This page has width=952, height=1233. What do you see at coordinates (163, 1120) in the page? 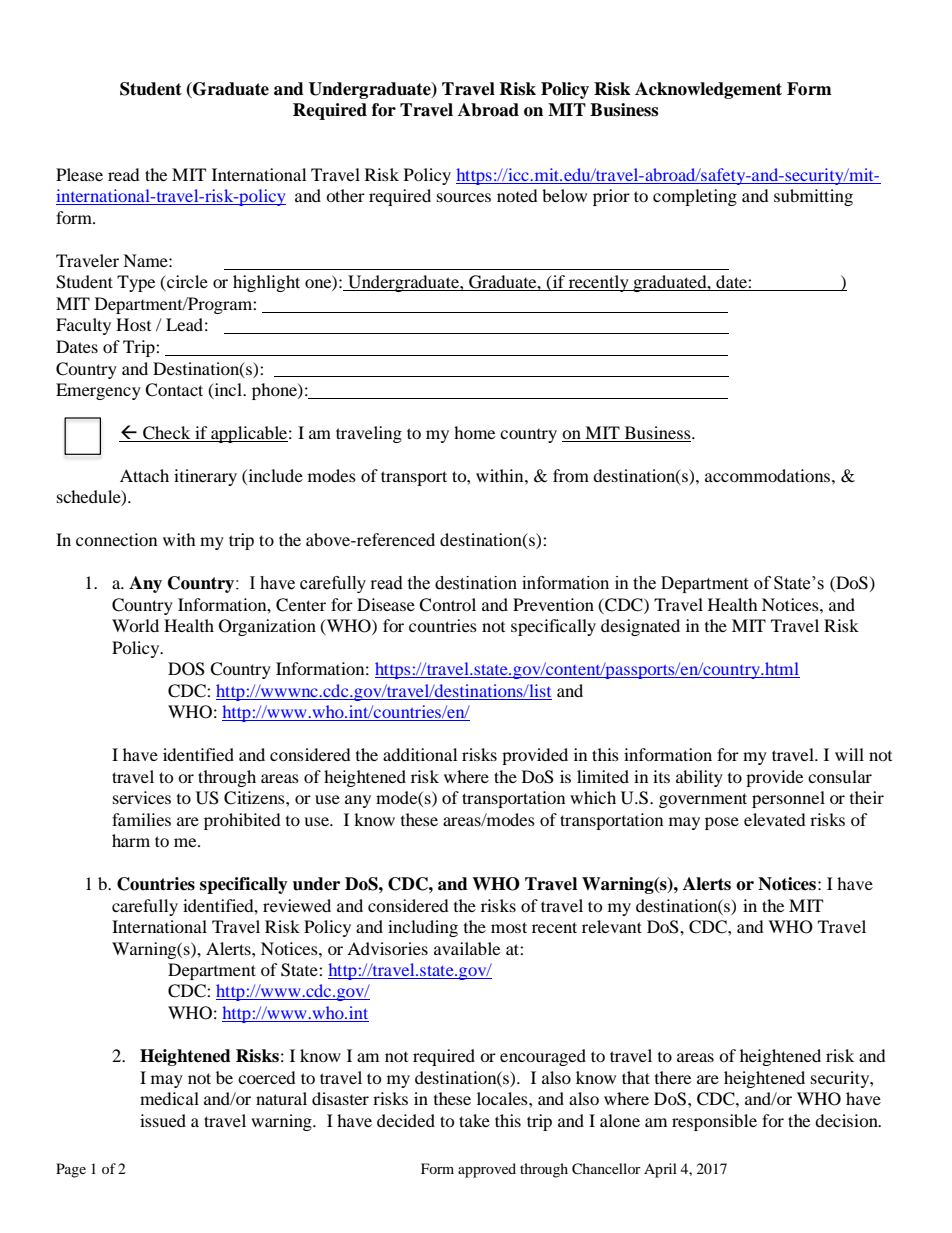
I see `issued` at bounding box center [163, 1120].
